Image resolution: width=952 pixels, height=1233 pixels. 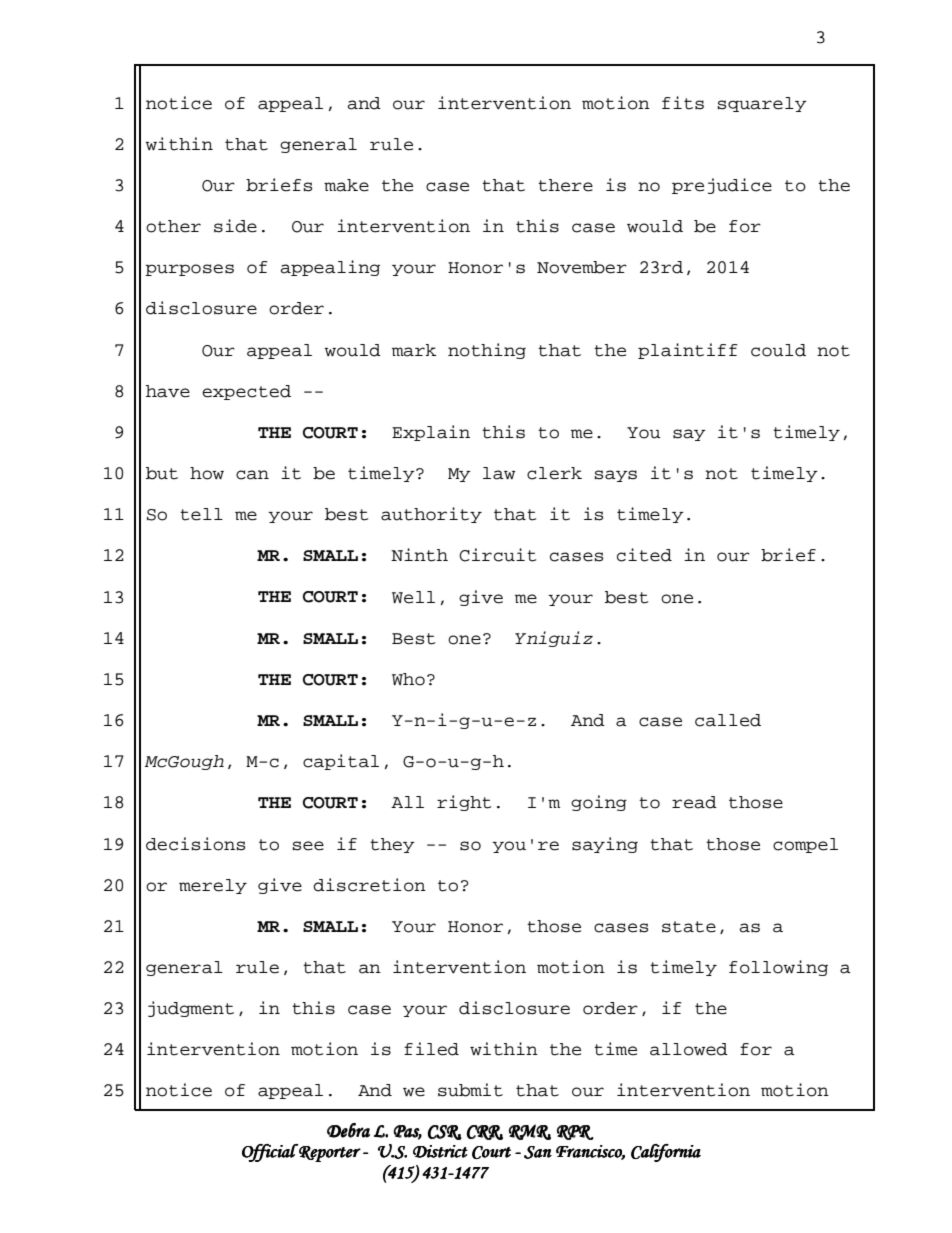 What do you see at coordinates (728, 720) in the page?
I see `called` at bounding box center [728, 720].
